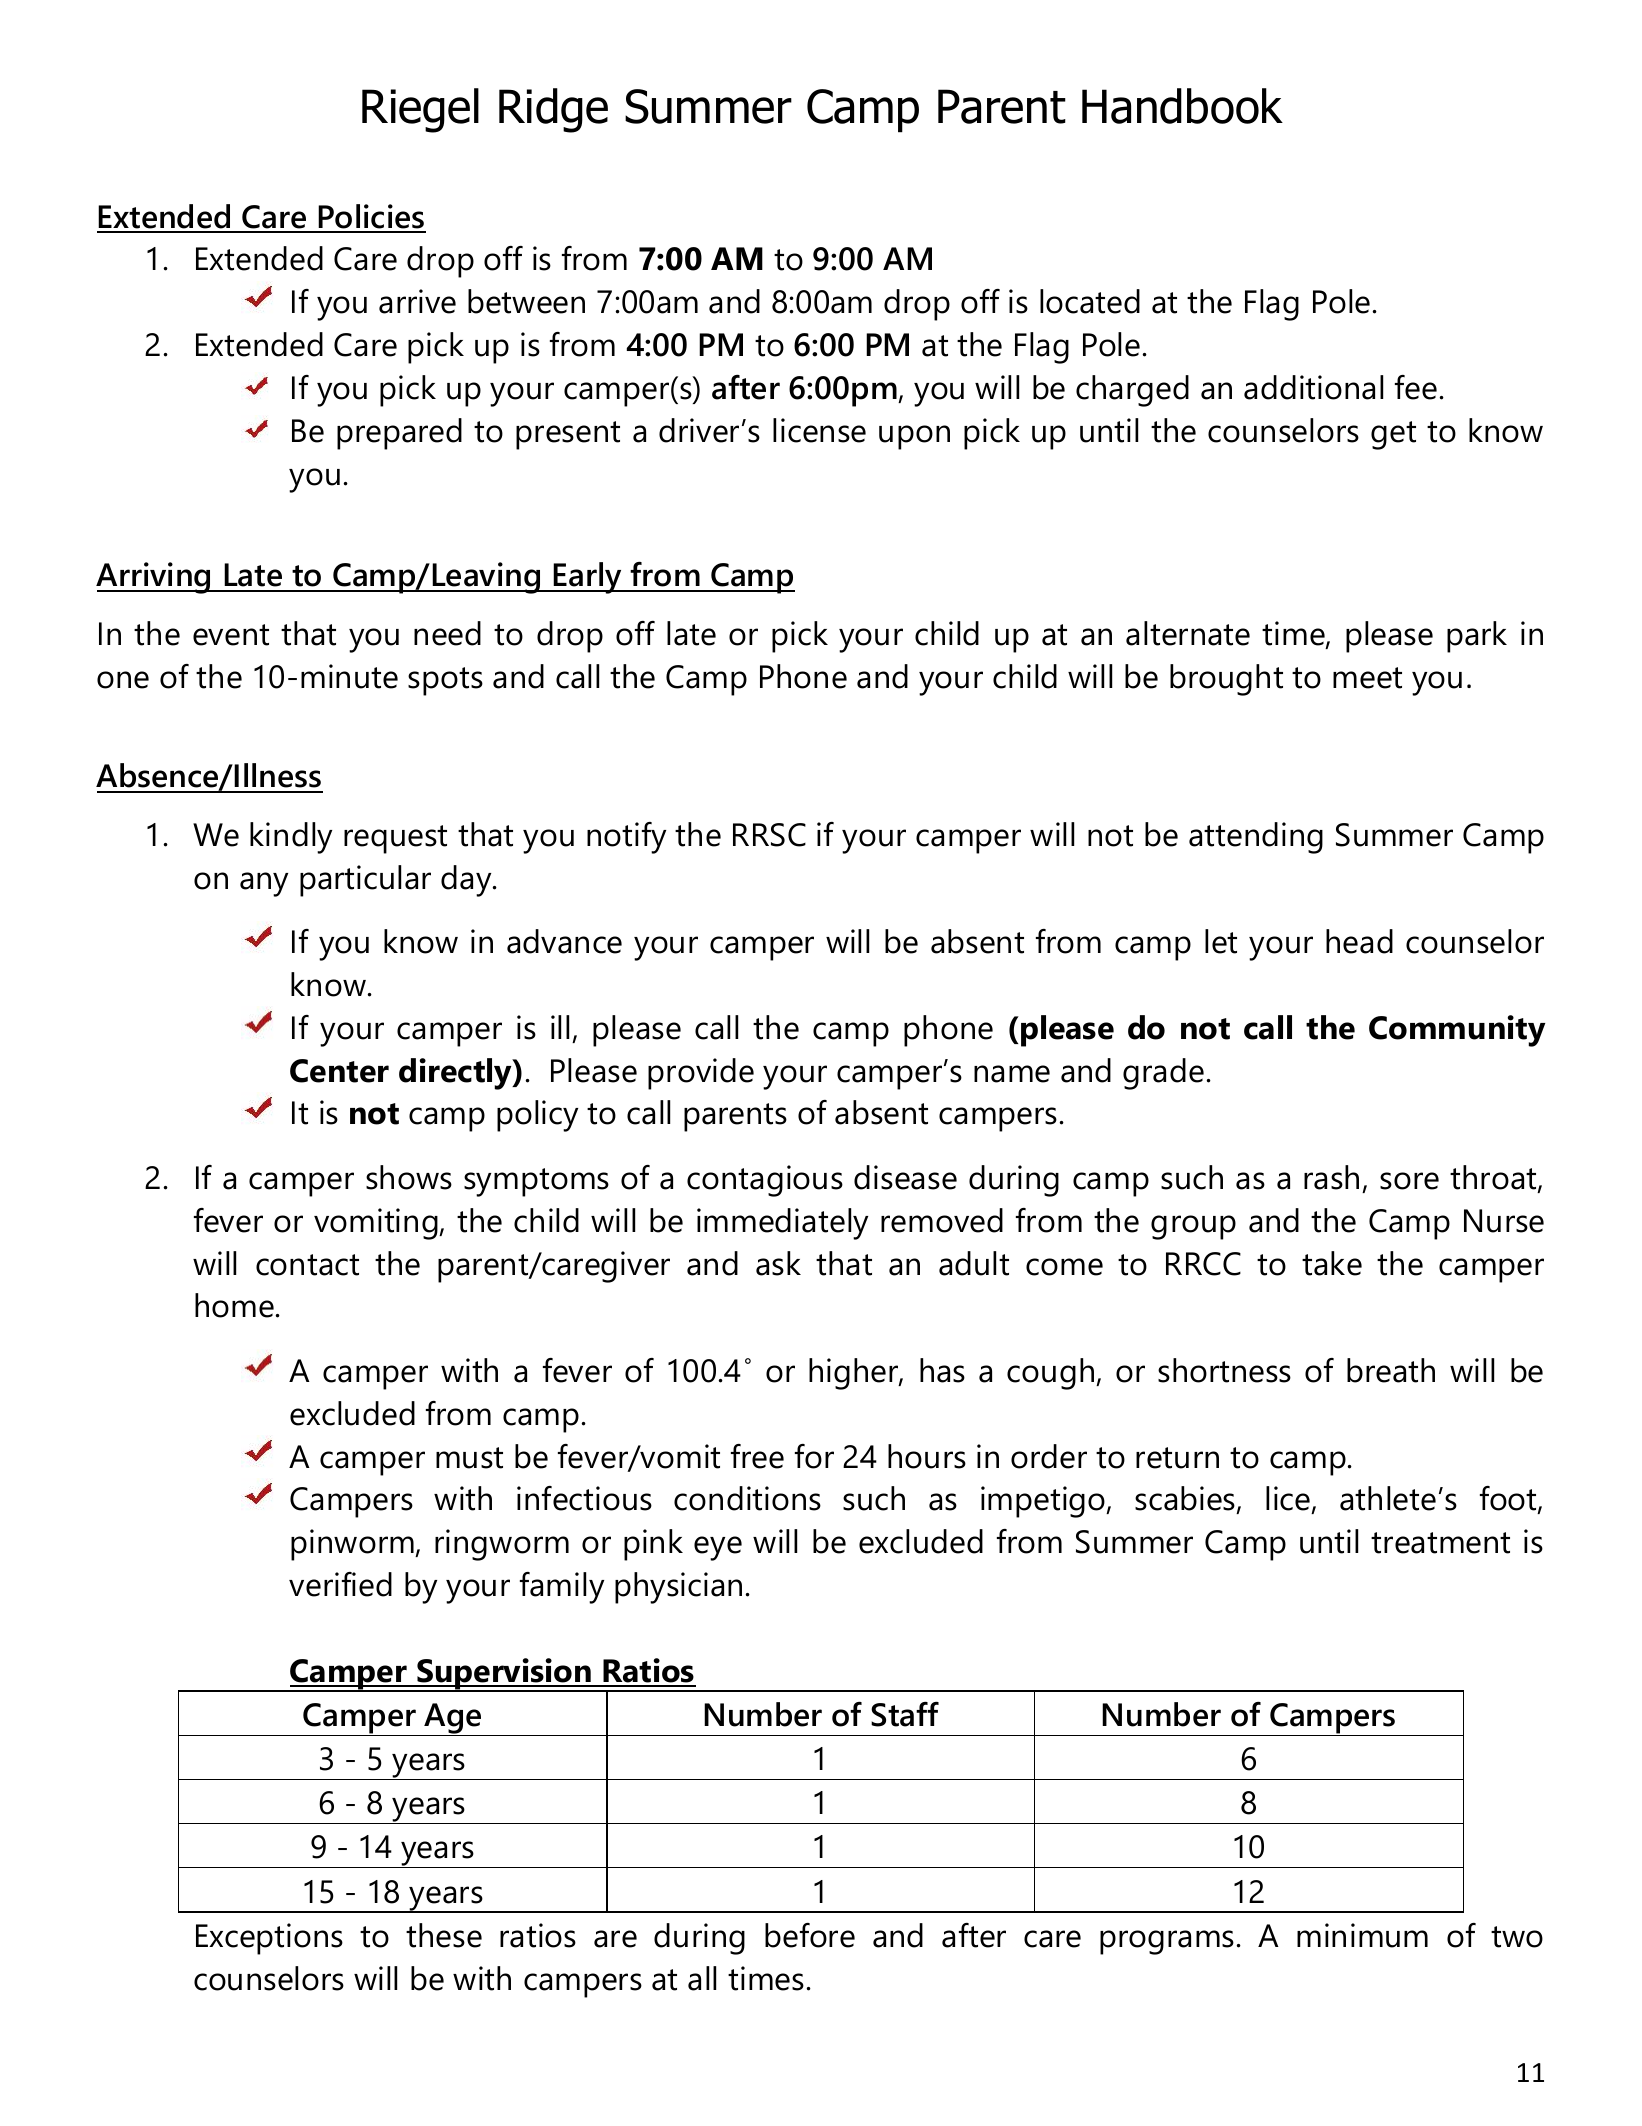 The image size is (1642, 2126). Describe the element at coordinates (1457, 1031) in the image. I see `Community` at that location.
